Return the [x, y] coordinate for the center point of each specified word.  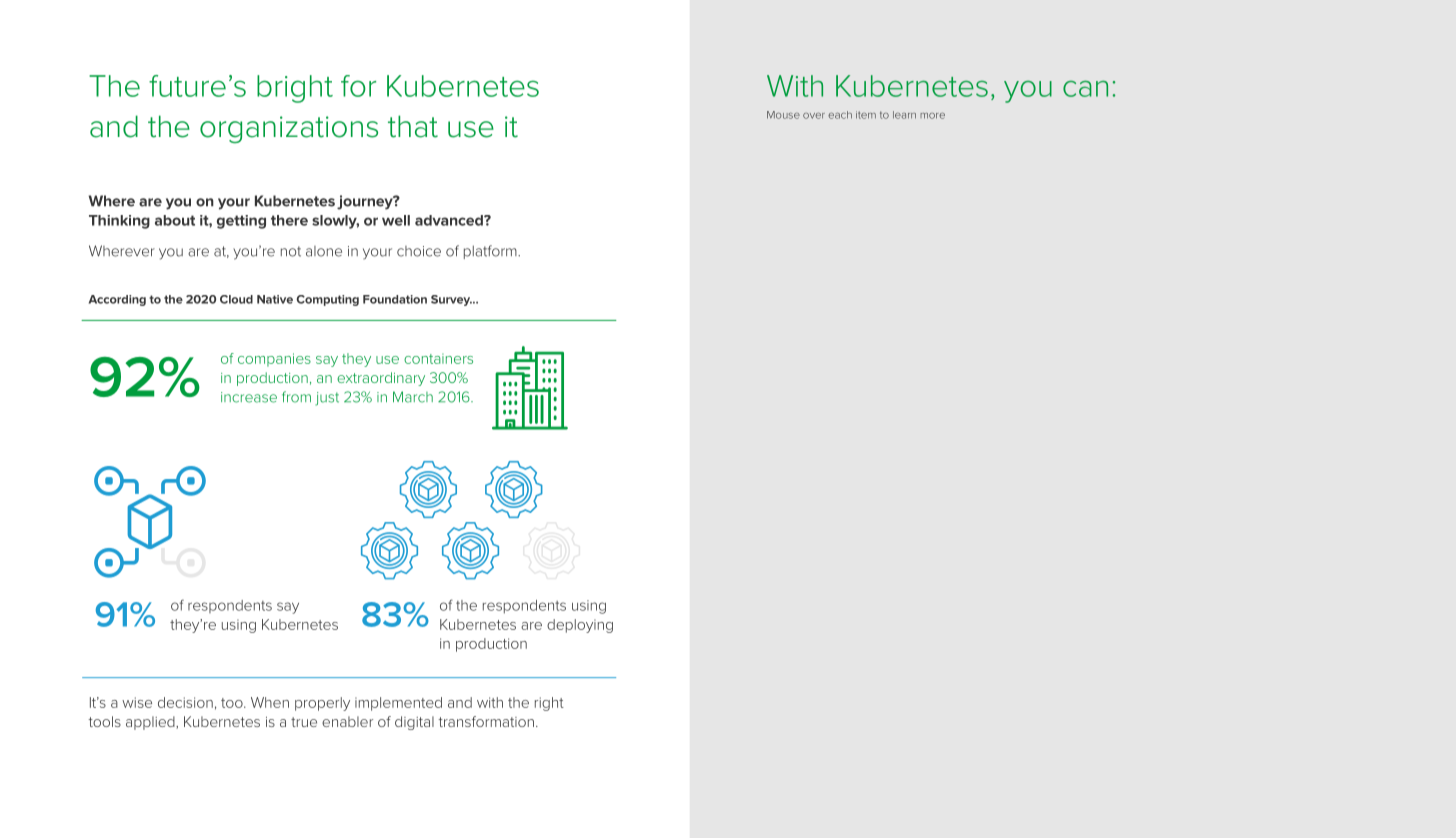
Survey [451, 300]
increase [249, 397]
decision [185, 702]
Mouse [783, 115]
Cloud [236, 299]
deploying [580, 626]
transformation [486, 721]
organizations [289, 129]
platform [491, 252]
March [413, 397]
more [932, 116]
